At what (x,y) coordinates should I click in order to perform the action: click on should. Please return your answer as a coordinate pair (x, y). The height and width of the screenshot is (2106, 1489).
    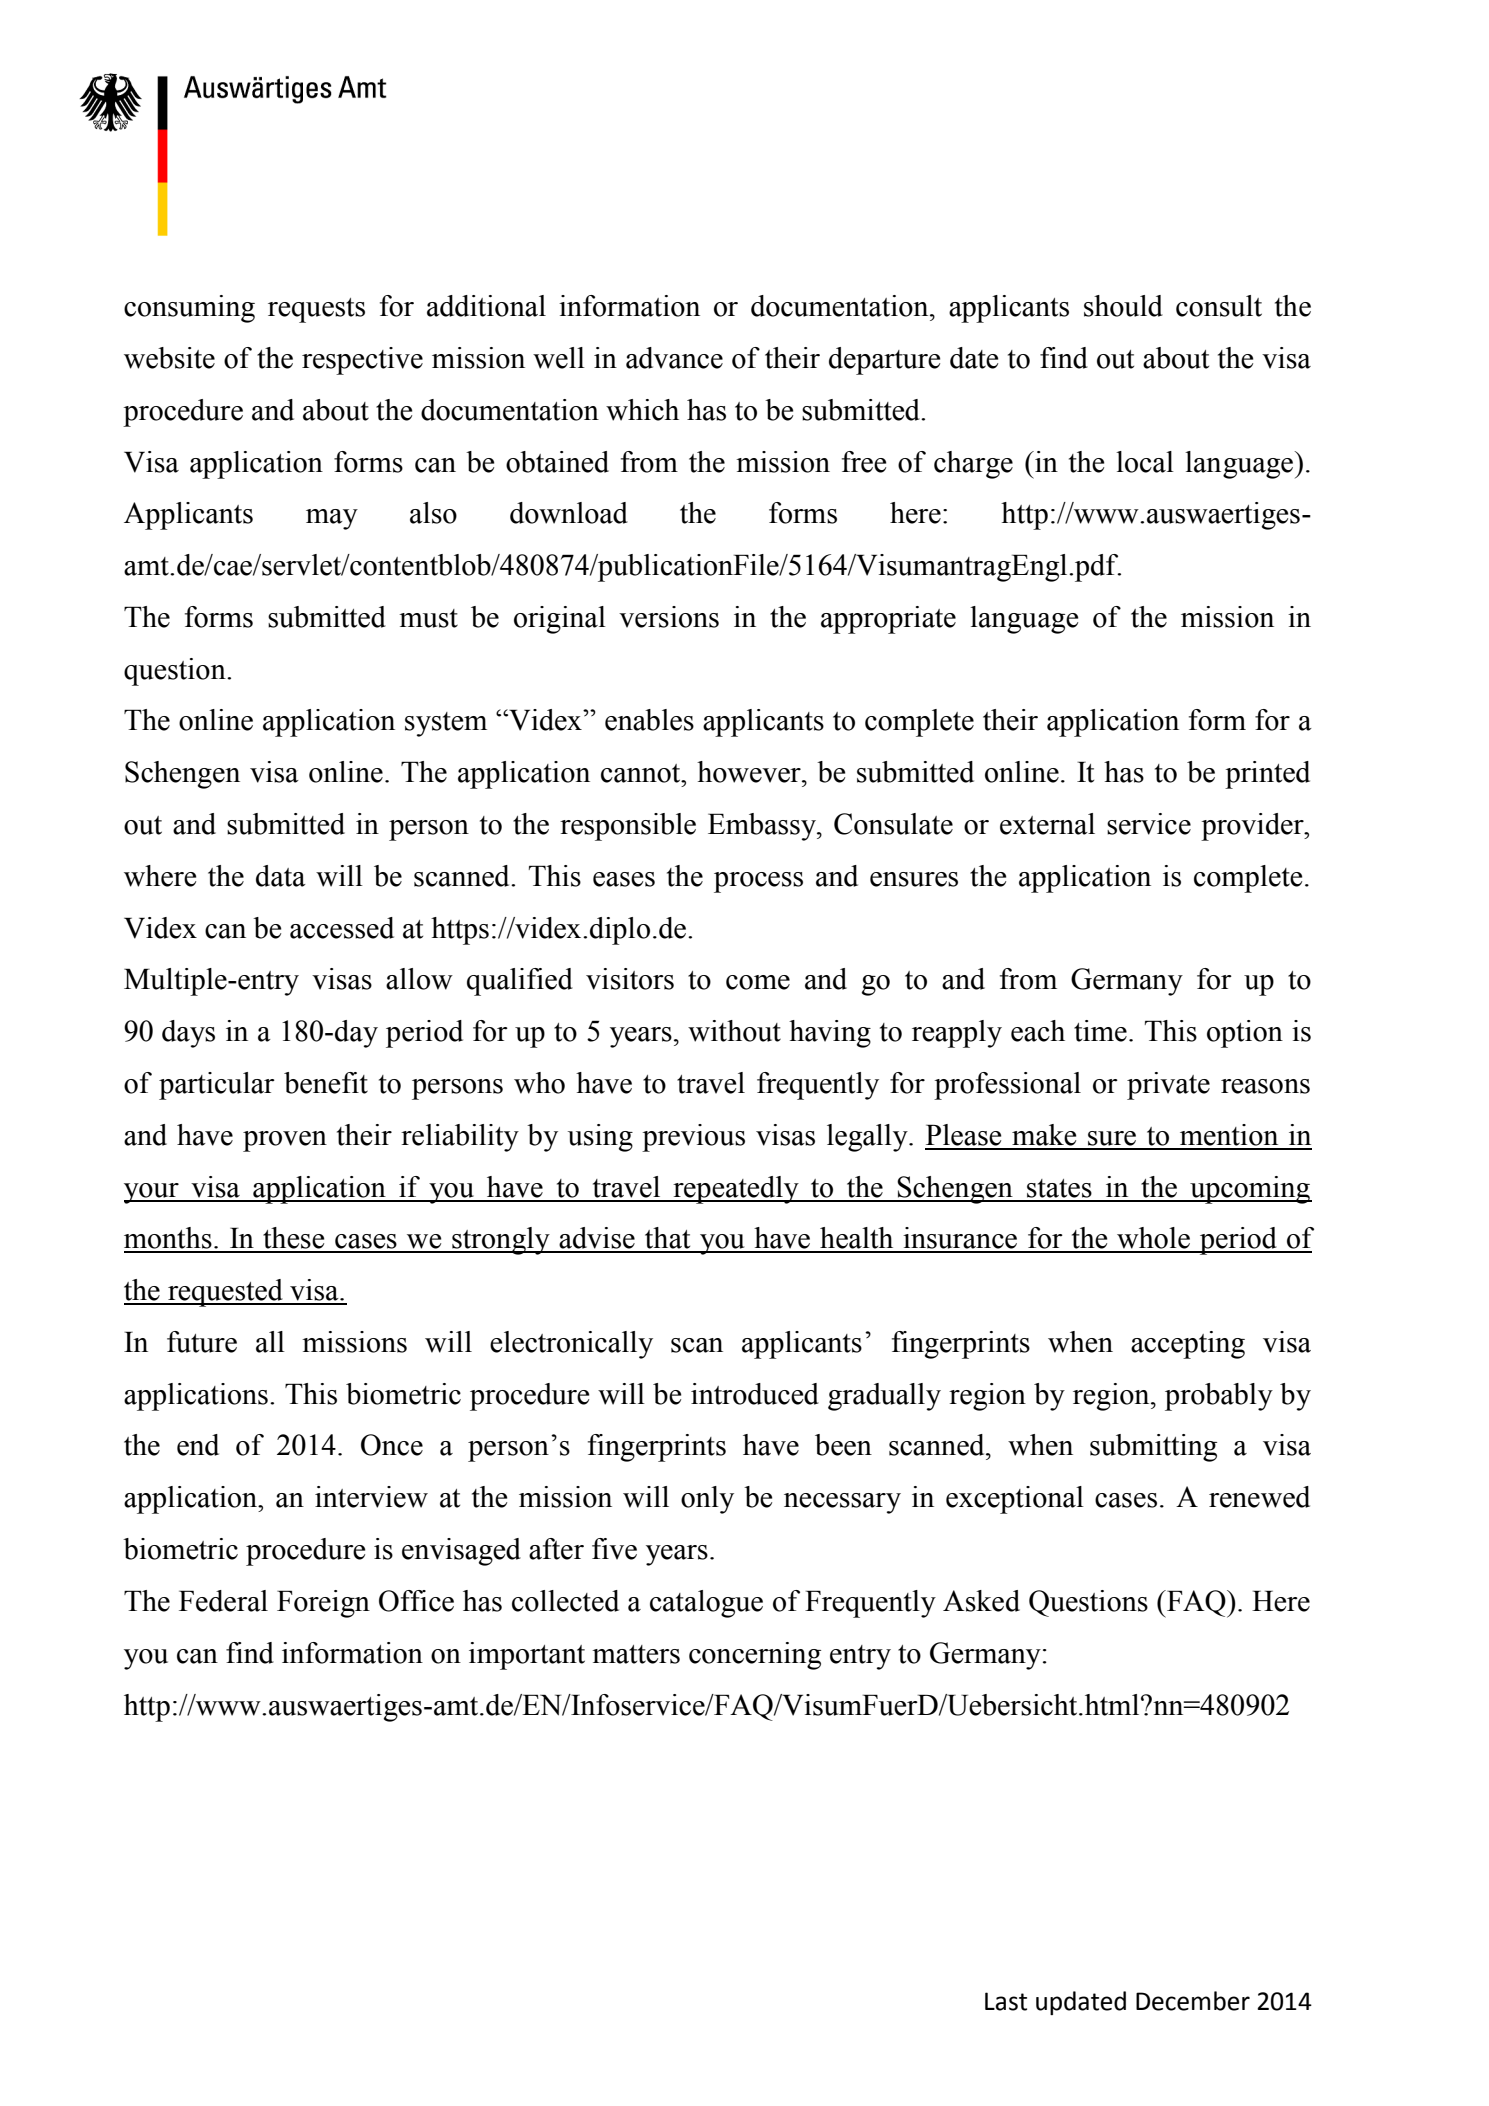
    Looking at the image, I should click on (1123, 306).
